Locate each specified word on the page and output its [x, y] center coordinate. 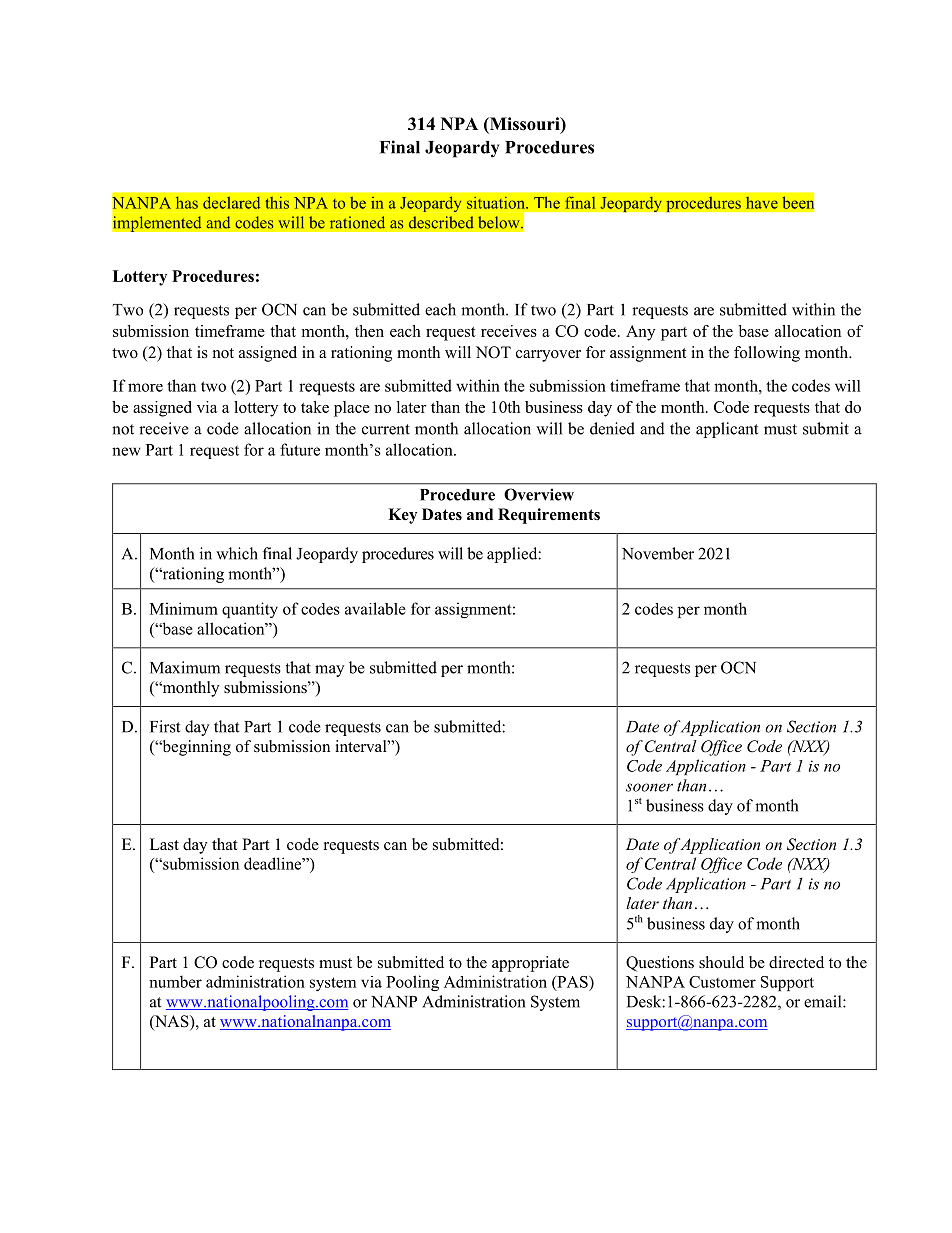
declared [231, 202]
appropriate [530, 964]
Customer [722, 982]
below [500, 222]
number [175, 981]
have [762, 202]
